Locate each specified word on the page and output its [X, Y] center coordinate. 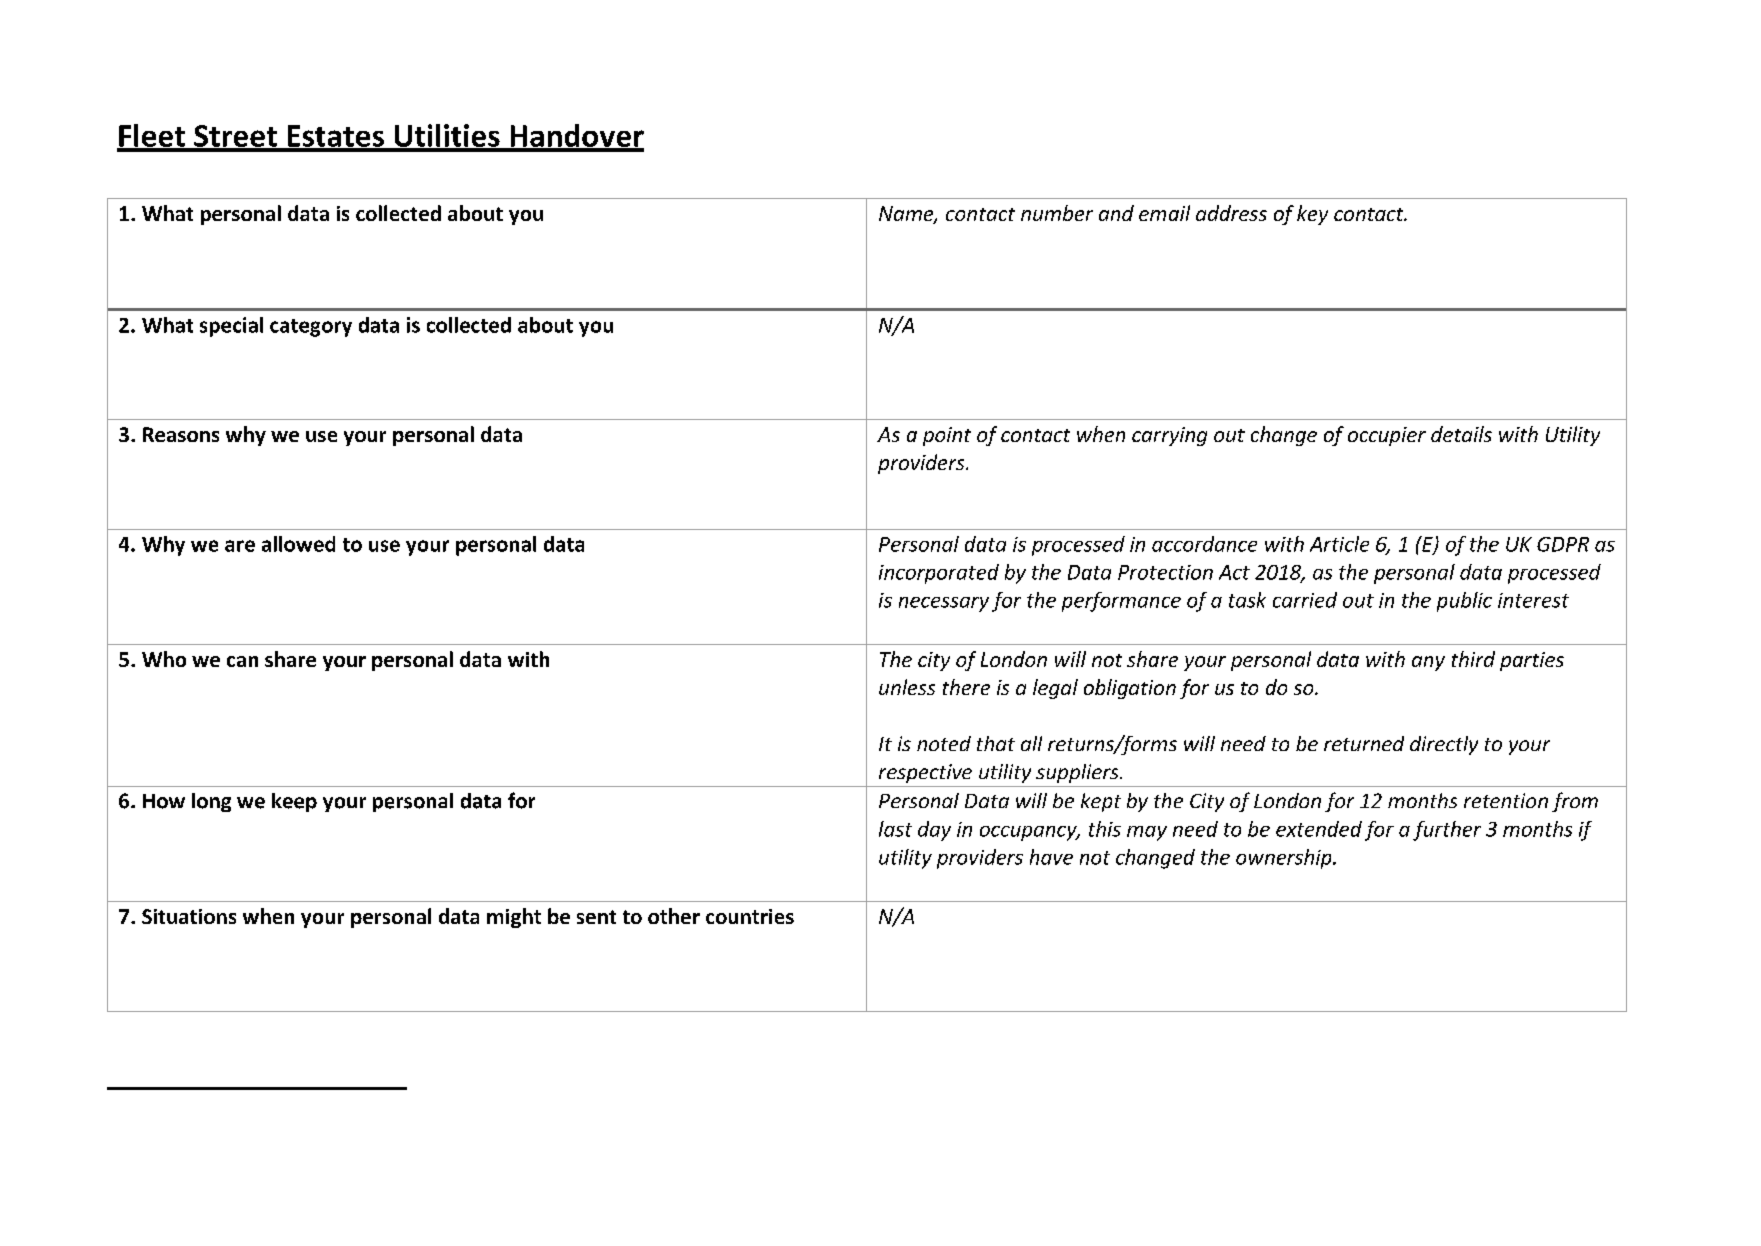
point [947, 436]
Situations [189, 916]
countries [750, 916]
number [1057, 213]
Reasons [181, 434]
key [1312, 215]
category [311, 328]
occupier [1387, 436]
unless [907, 687]
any [1428, 663]
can [242, 661]
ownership [1285, 859]
